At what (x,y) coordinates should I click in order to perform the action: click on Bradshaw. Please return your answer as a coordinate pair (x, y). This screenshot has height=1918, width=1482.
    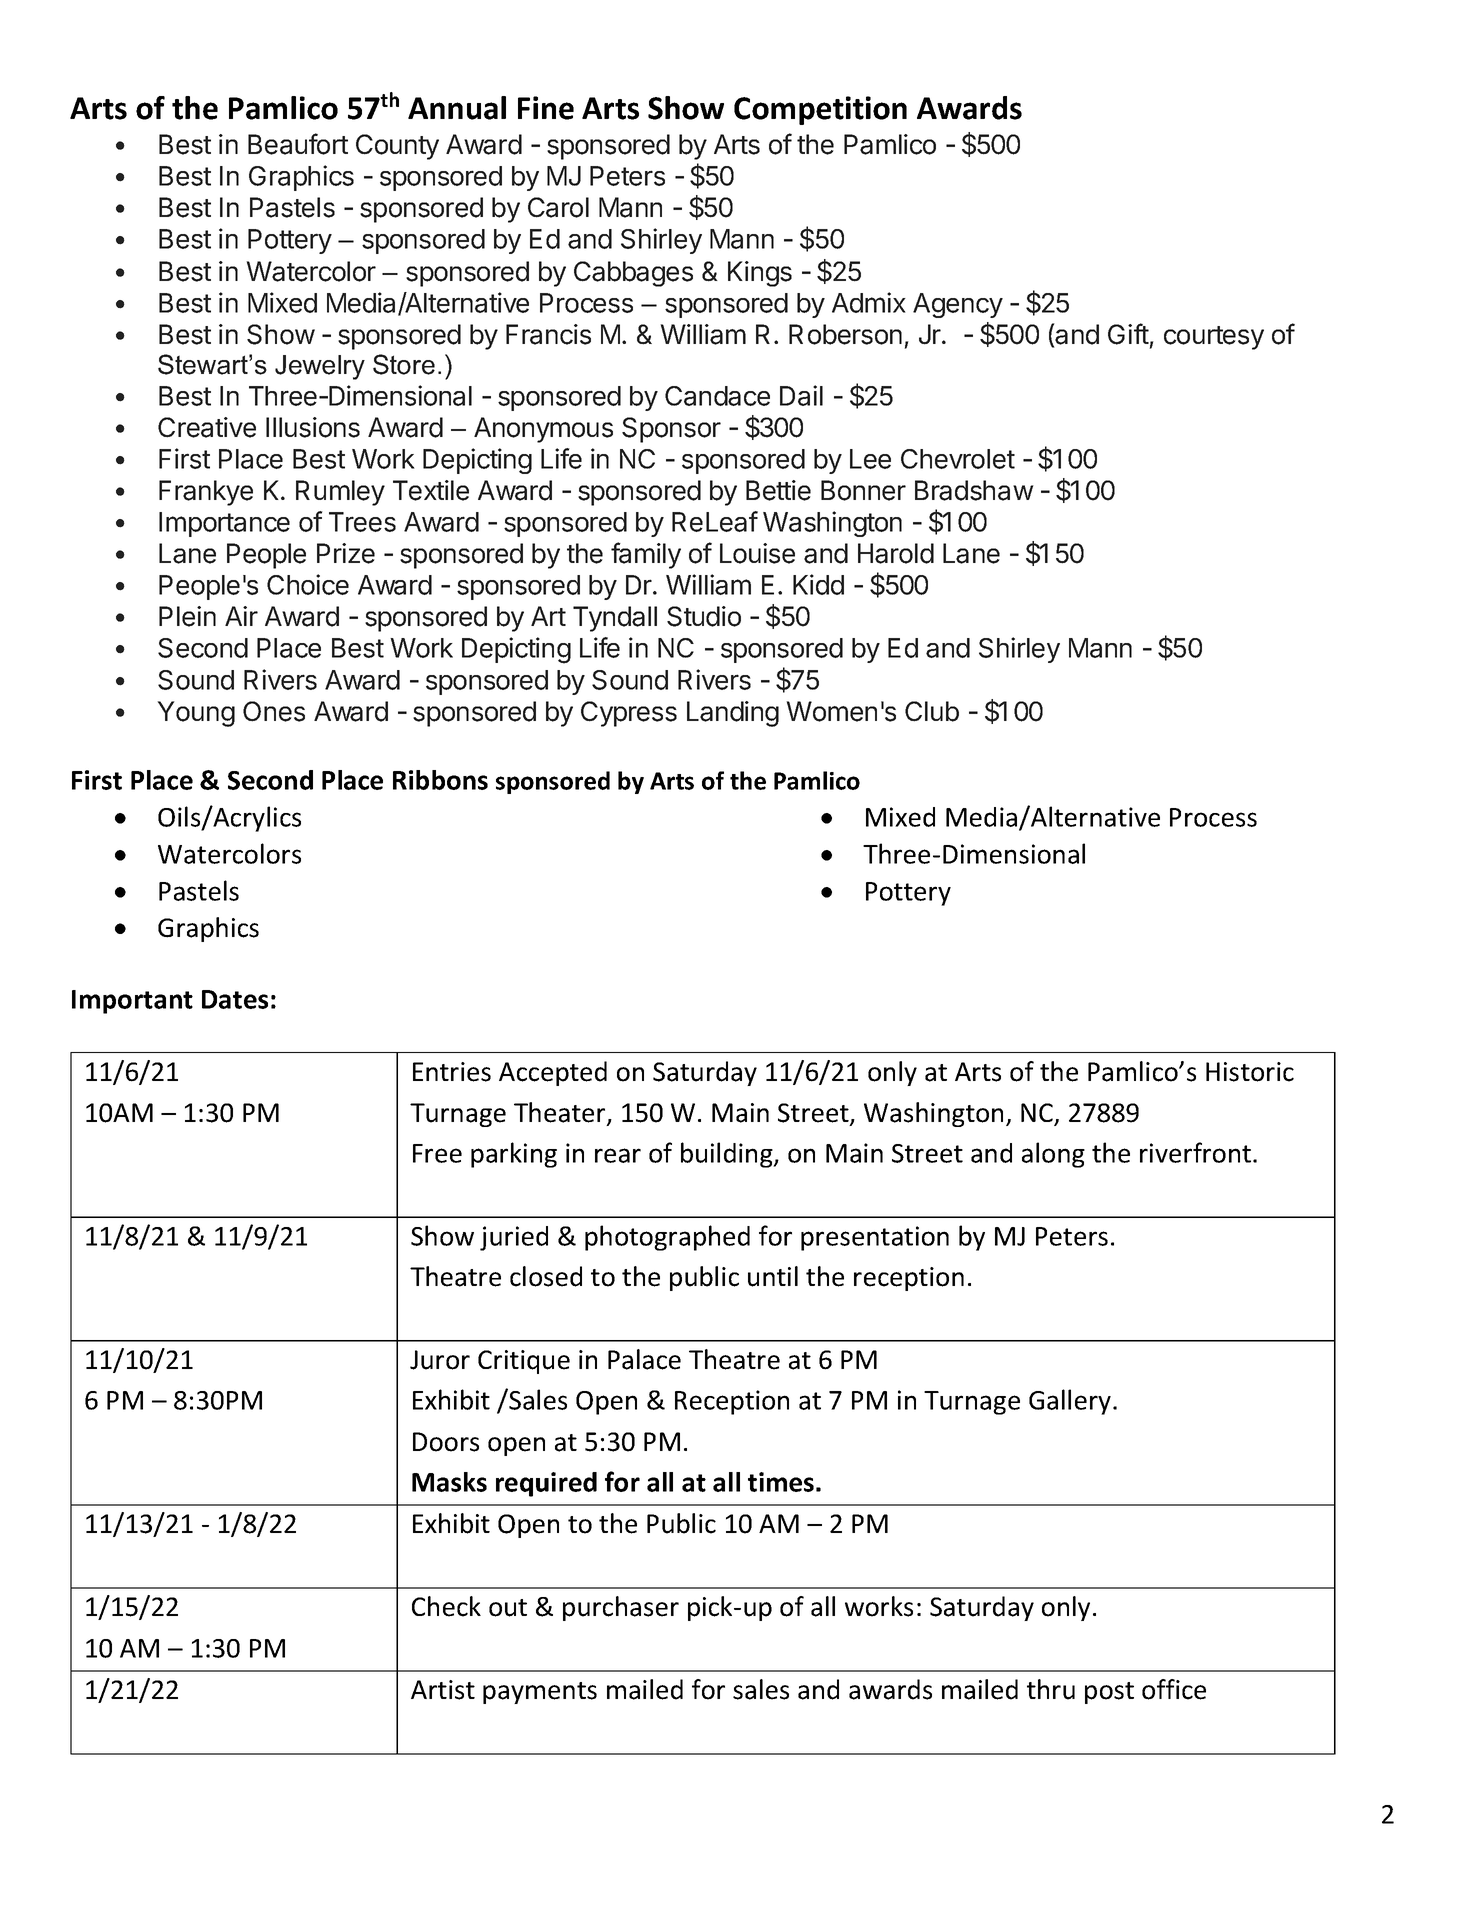
    Looking at the image, I should click on (974, 490).
